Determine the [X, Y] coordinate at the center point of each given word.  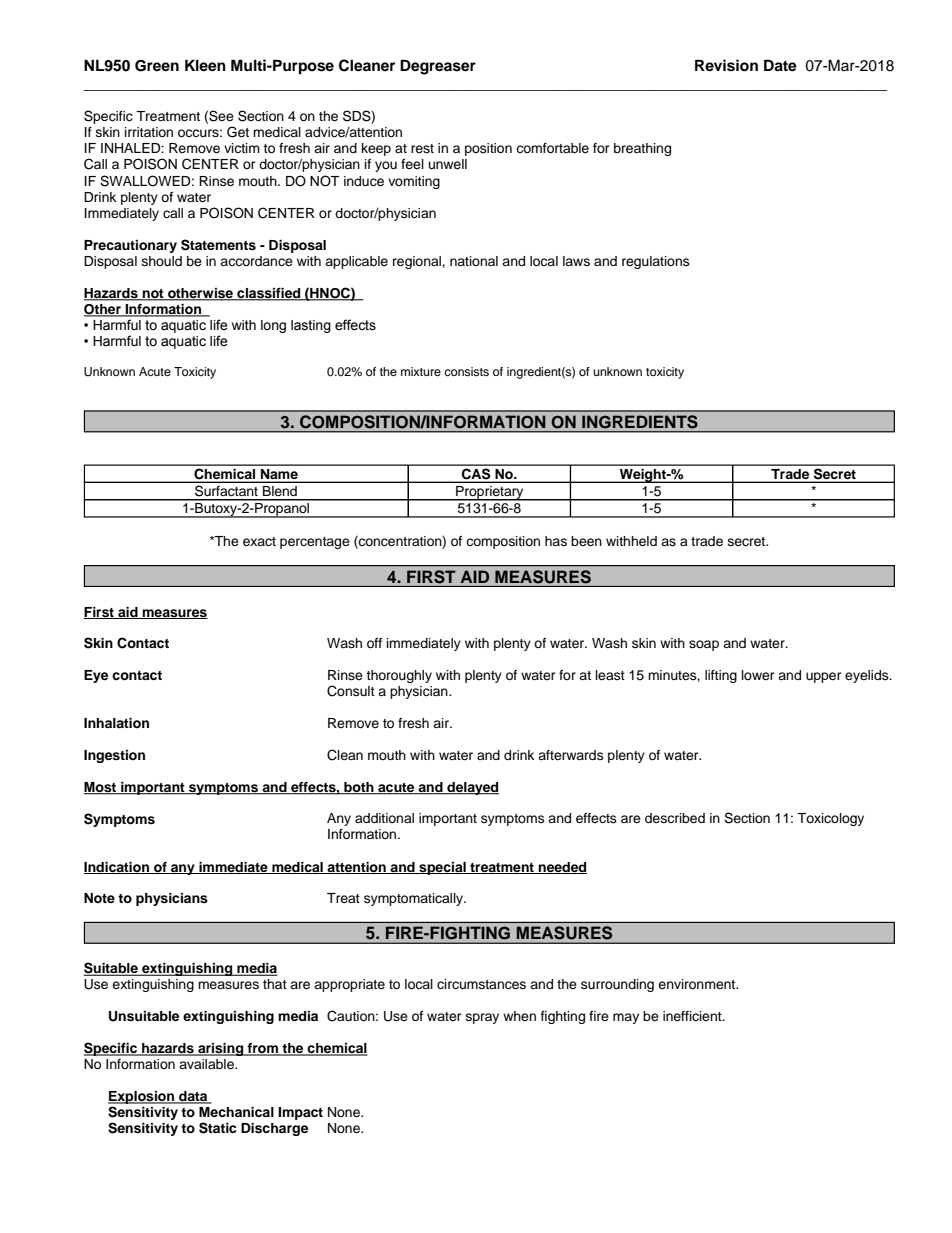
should [162, 261]
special [442, 868]
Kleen [205, 65]
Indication [117, 868]
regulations [656, 262]
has [556, 541]
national [474, 261]
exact [259, 541]
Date [780, 65]
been [586, 541]
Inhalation [116, 723]
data [193, 1097]
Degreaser [438, 67]
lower [758, 675]
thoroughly [399, 676]
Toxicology [830, 819]
